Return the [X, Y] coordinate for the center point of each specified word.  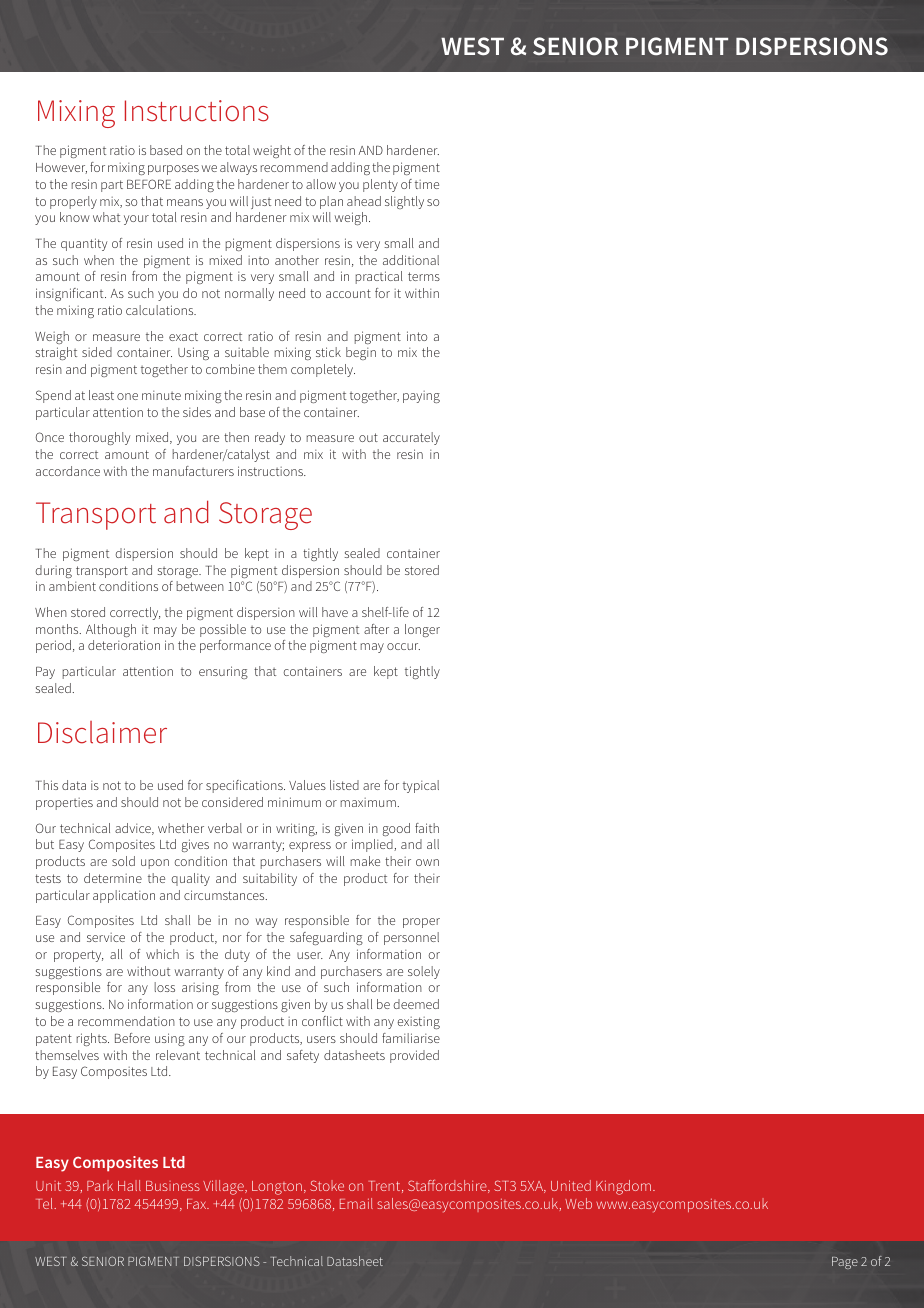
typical [421, 786]
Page [845, 1263]
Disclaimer [102, 732]
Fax [198, 1204]
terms [424, 276]
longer [422, 630]
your [136, 220]
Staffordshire [448, 1186]
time [427, 184]
